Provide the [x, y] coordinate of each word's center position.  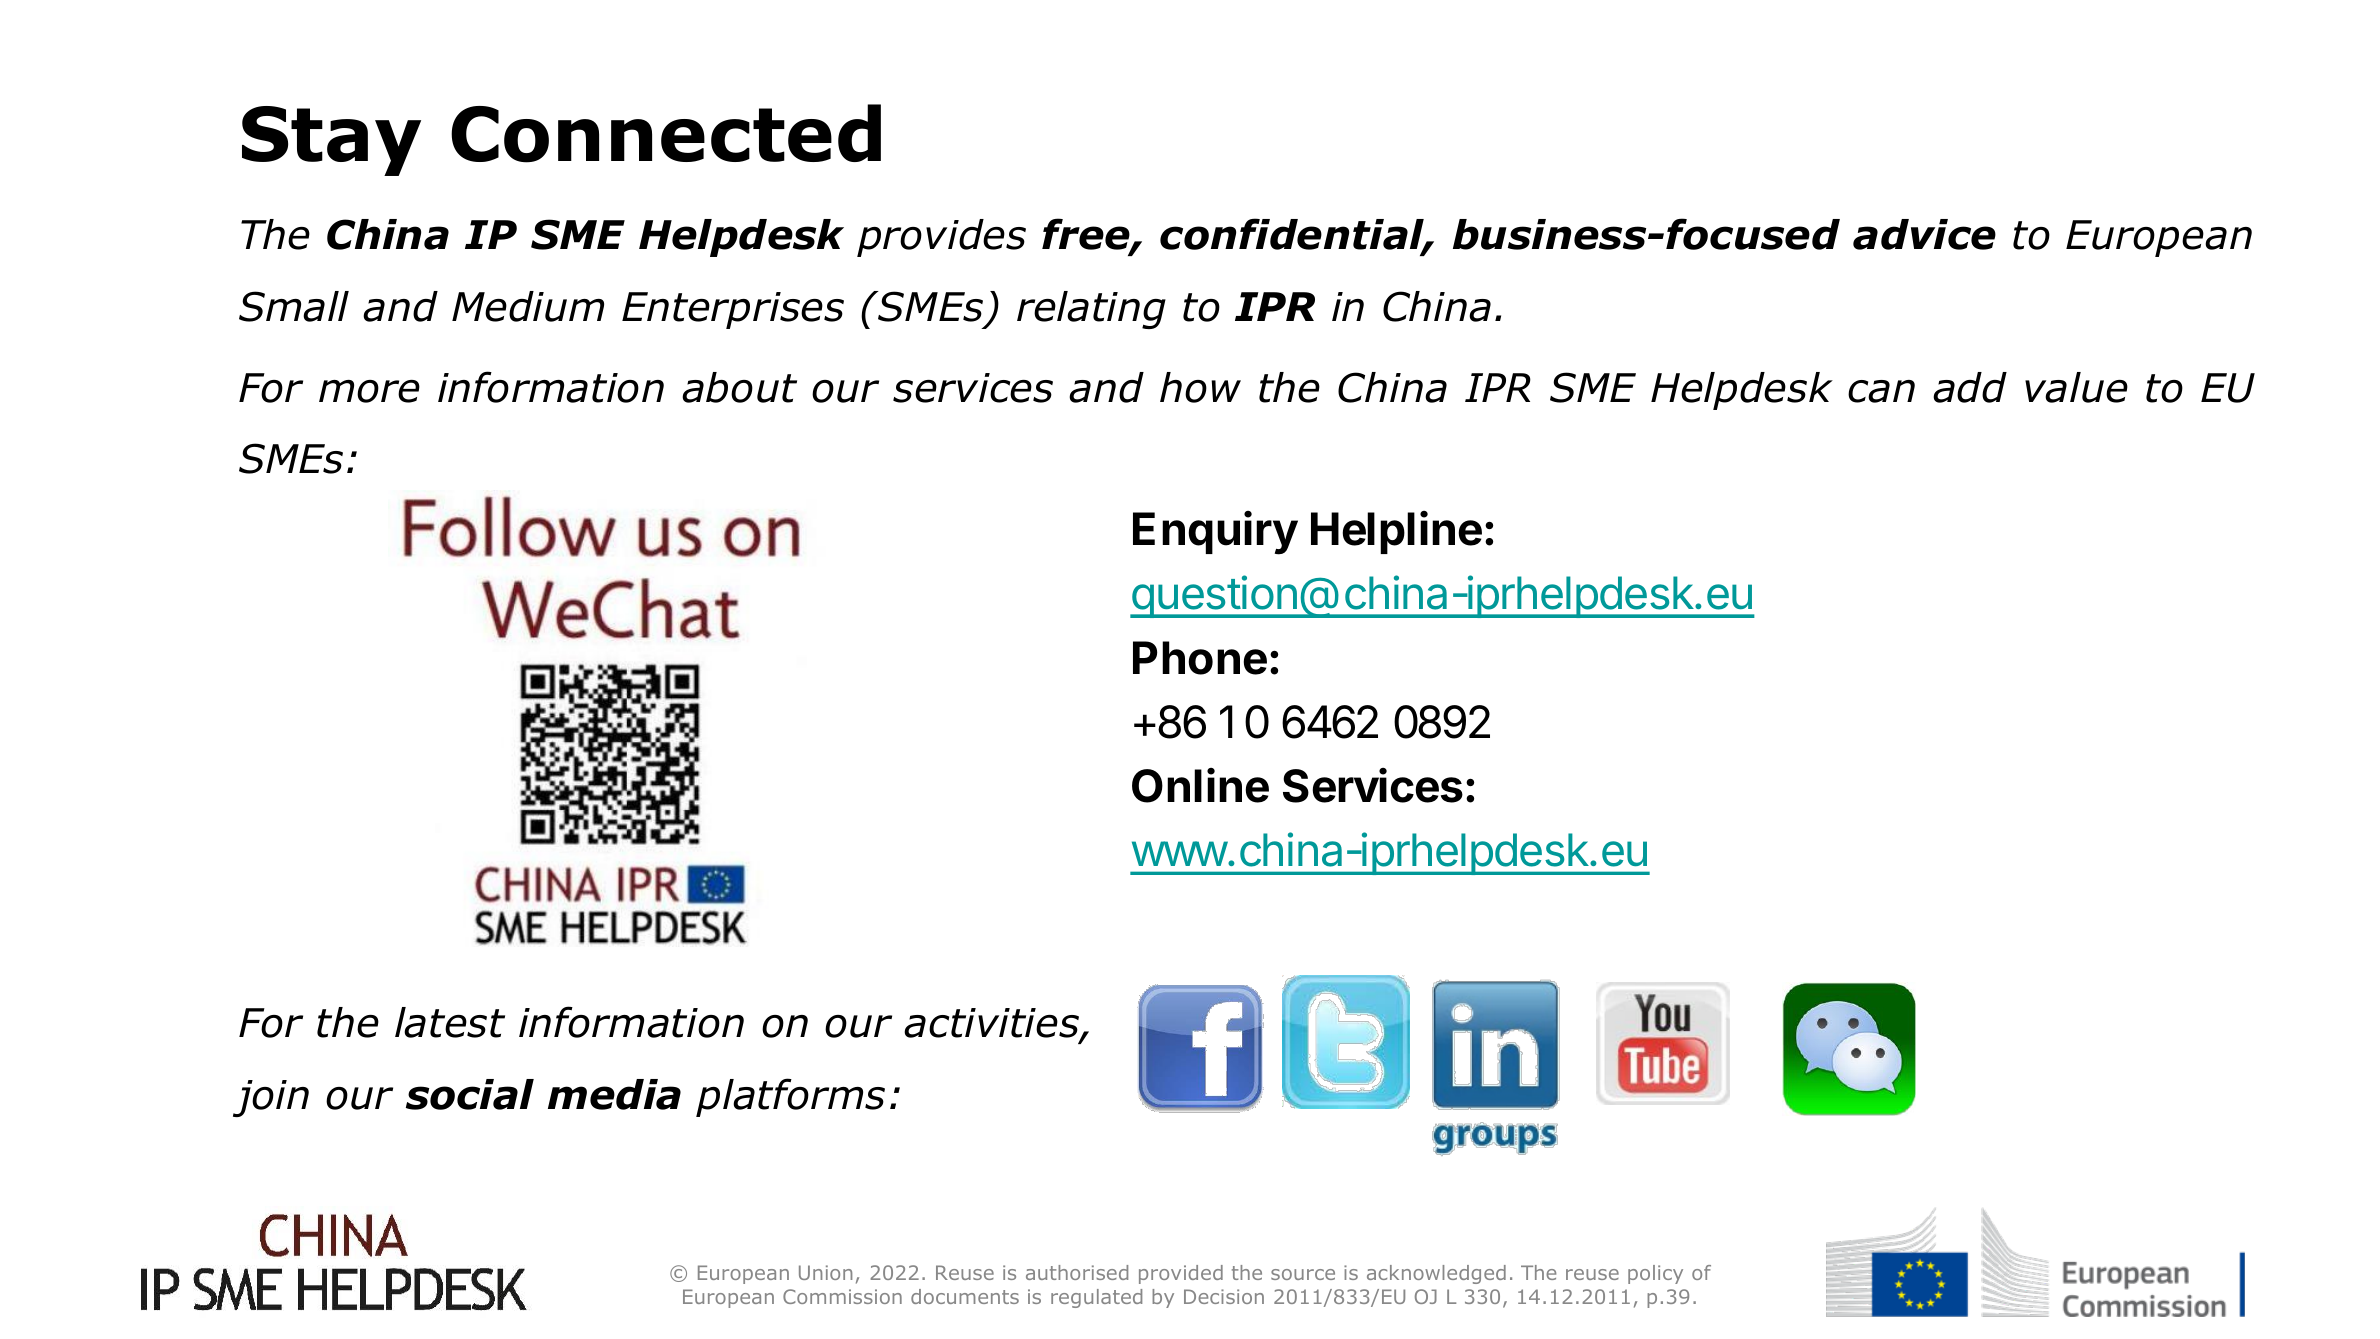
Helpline [1396, 532]
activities [993, 1024]
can [1881, 391]
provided [1181, 1274]
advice [1924, 234]
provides [941, 238]
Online [1200, 785]
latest [450, 1022]
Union [825, 1272]
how [1200, 387]
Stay [331, 141]
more [369, 391]
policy [1655, 1274]
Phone [1200, 658]
